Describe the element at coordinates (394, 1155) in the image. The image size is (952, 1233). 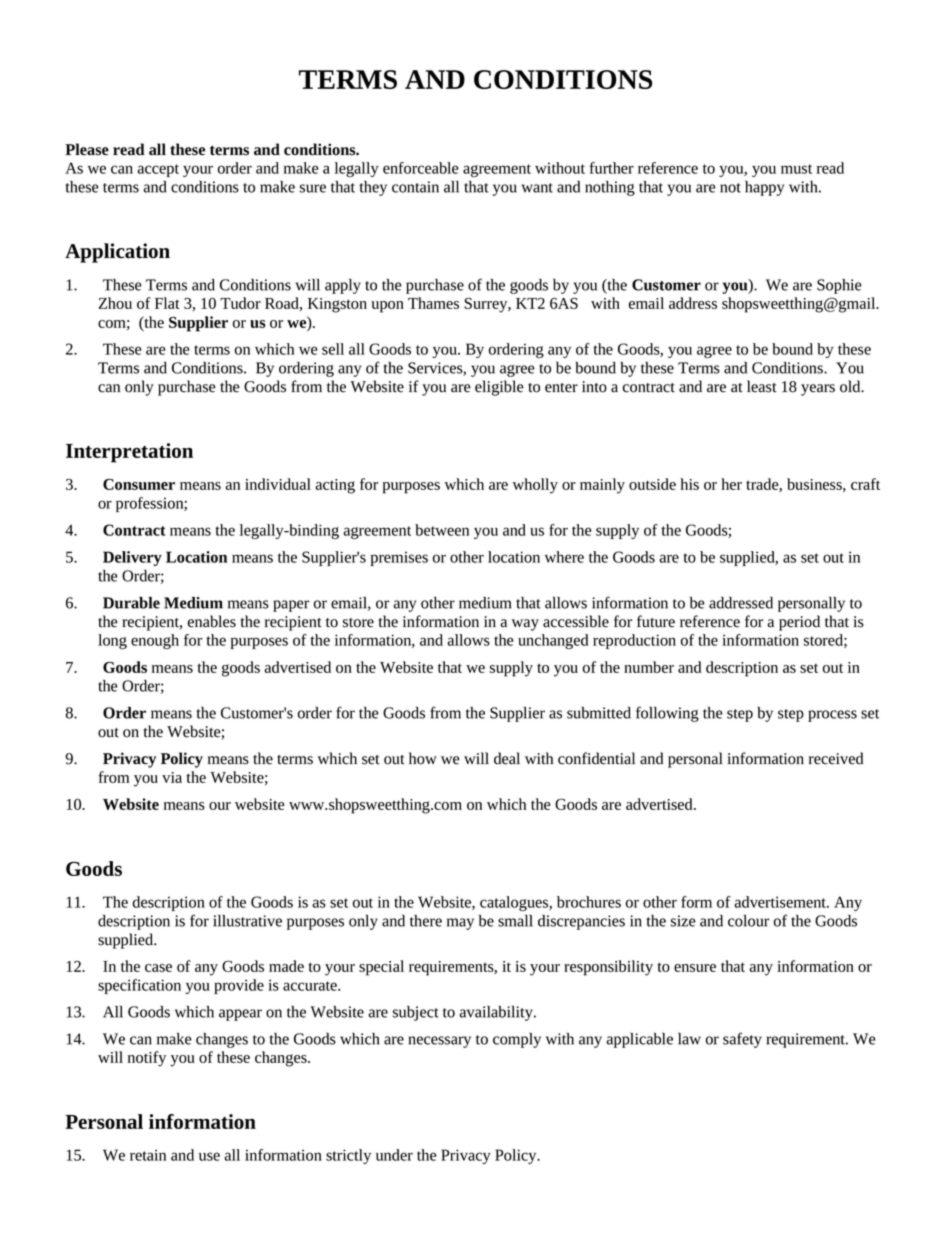
I see `under` at that location.
